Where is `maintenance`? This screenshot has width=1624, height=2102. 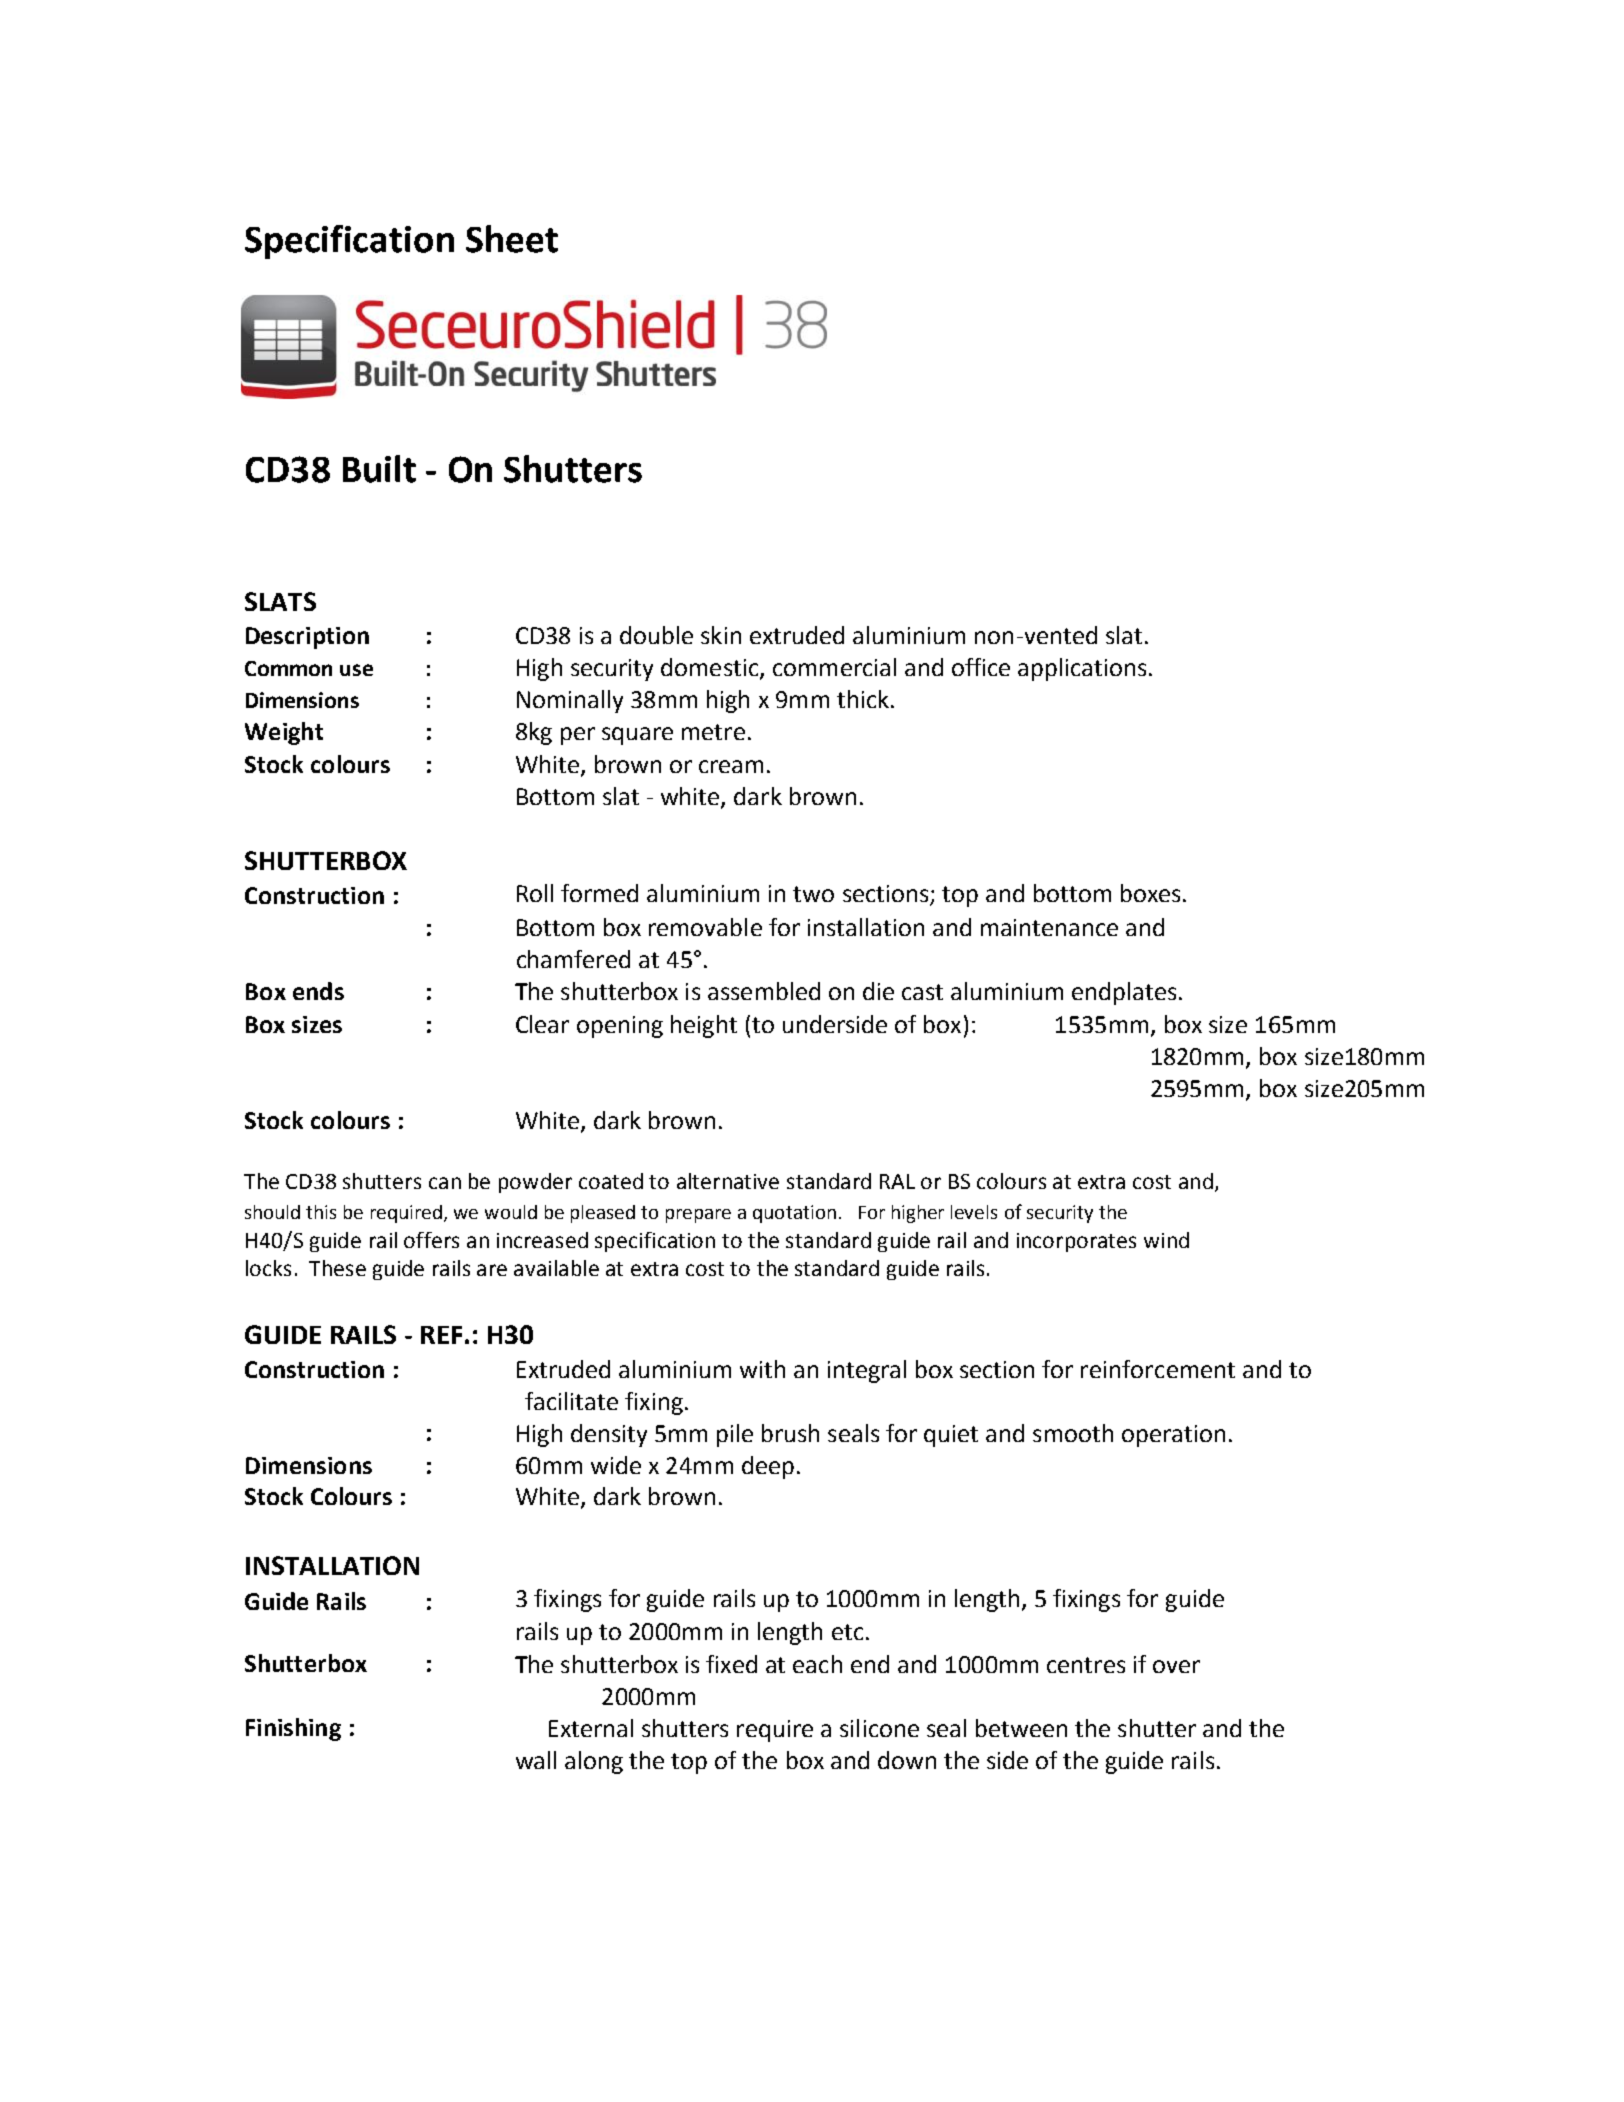 maintenance is located at coordinates (1049, 927).
